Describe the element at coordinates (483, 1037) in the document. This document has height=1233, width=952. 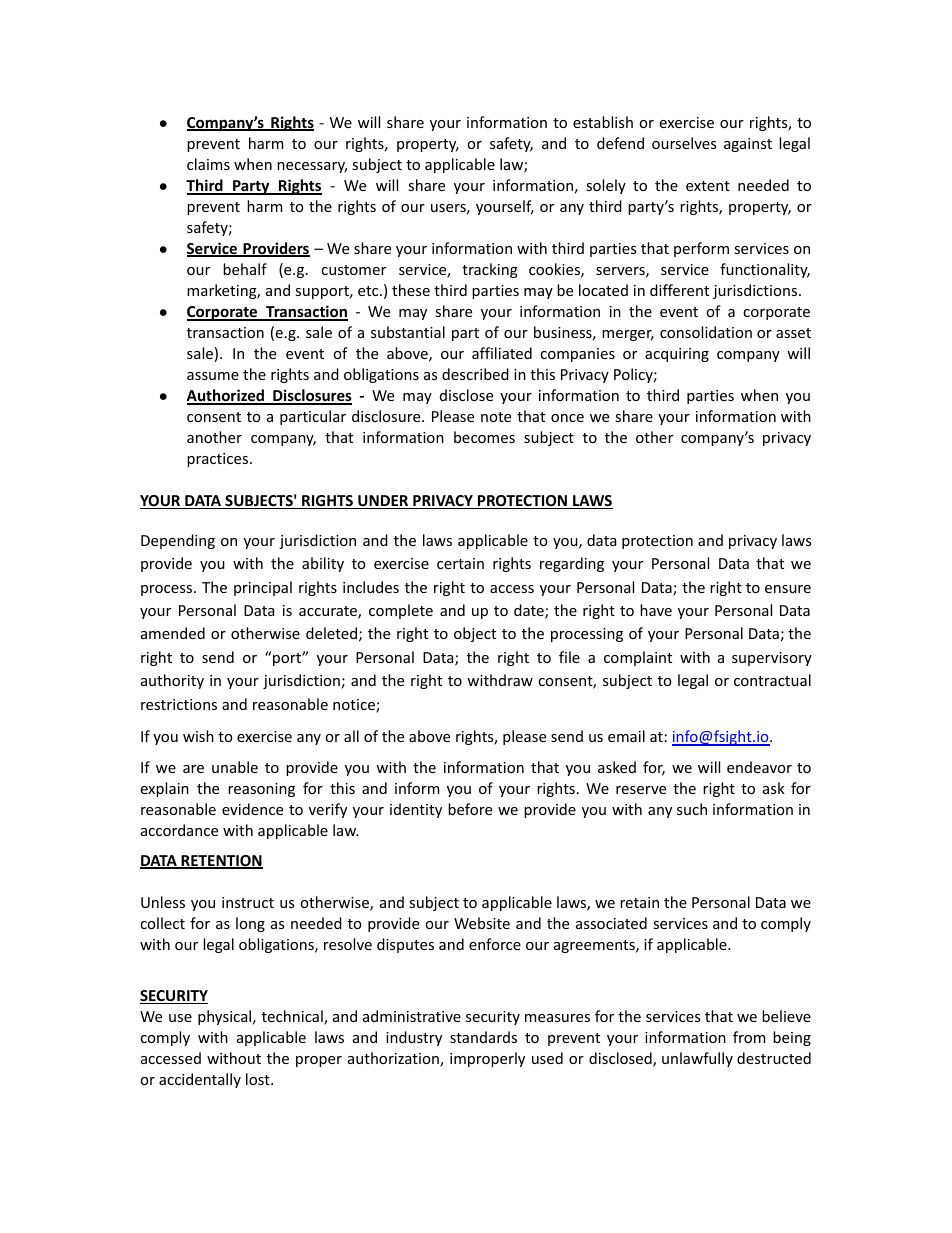
I see `standards` at that location.
